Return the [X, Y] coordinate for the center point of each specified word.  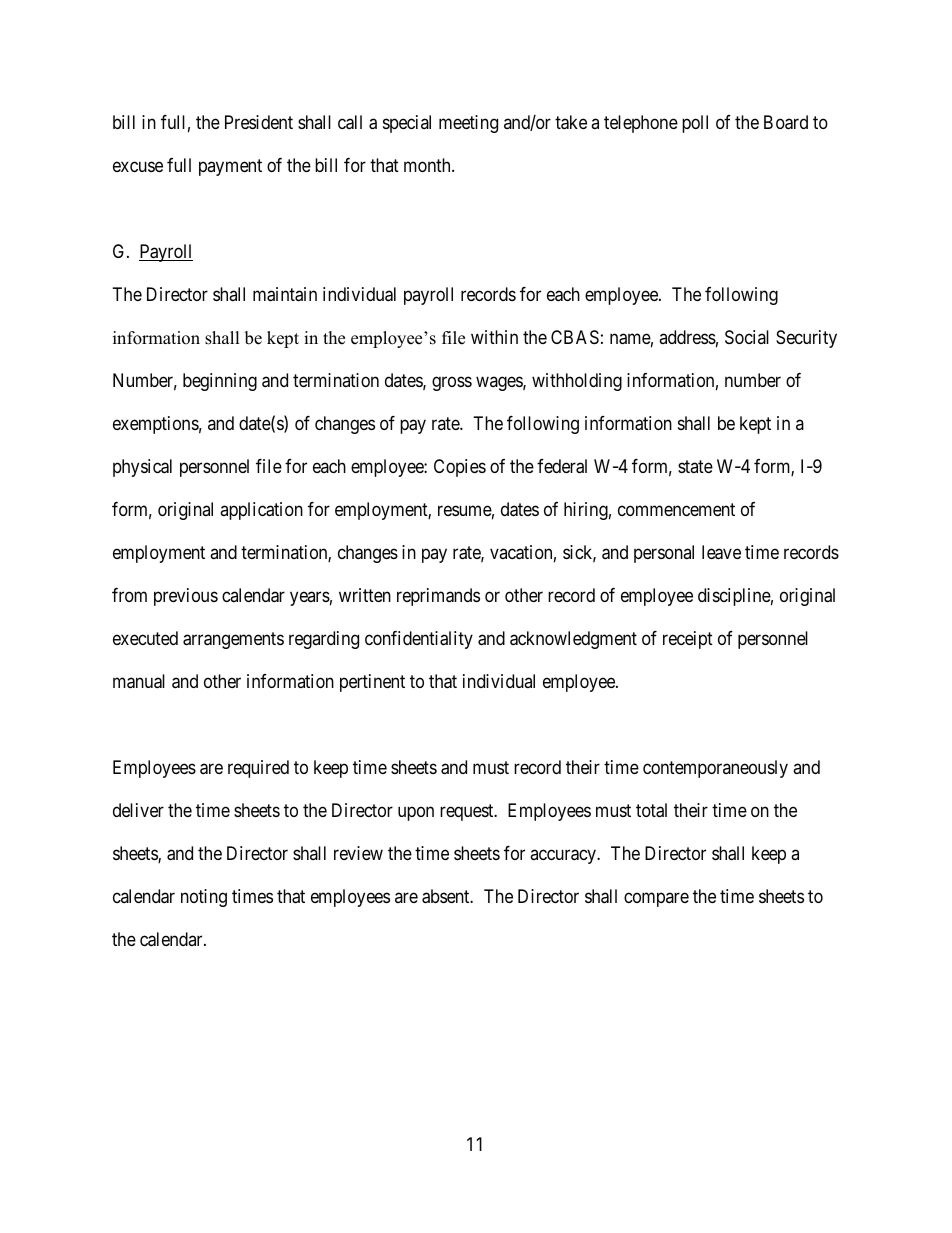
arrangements [233, 640]
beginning [220, 382]
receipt [688, 640]
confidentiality [419, 640]
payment [230, 167]
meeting [468, 124]
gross [452, 383]
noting [204, 898]
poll [695, 124]
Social [747, 337]
